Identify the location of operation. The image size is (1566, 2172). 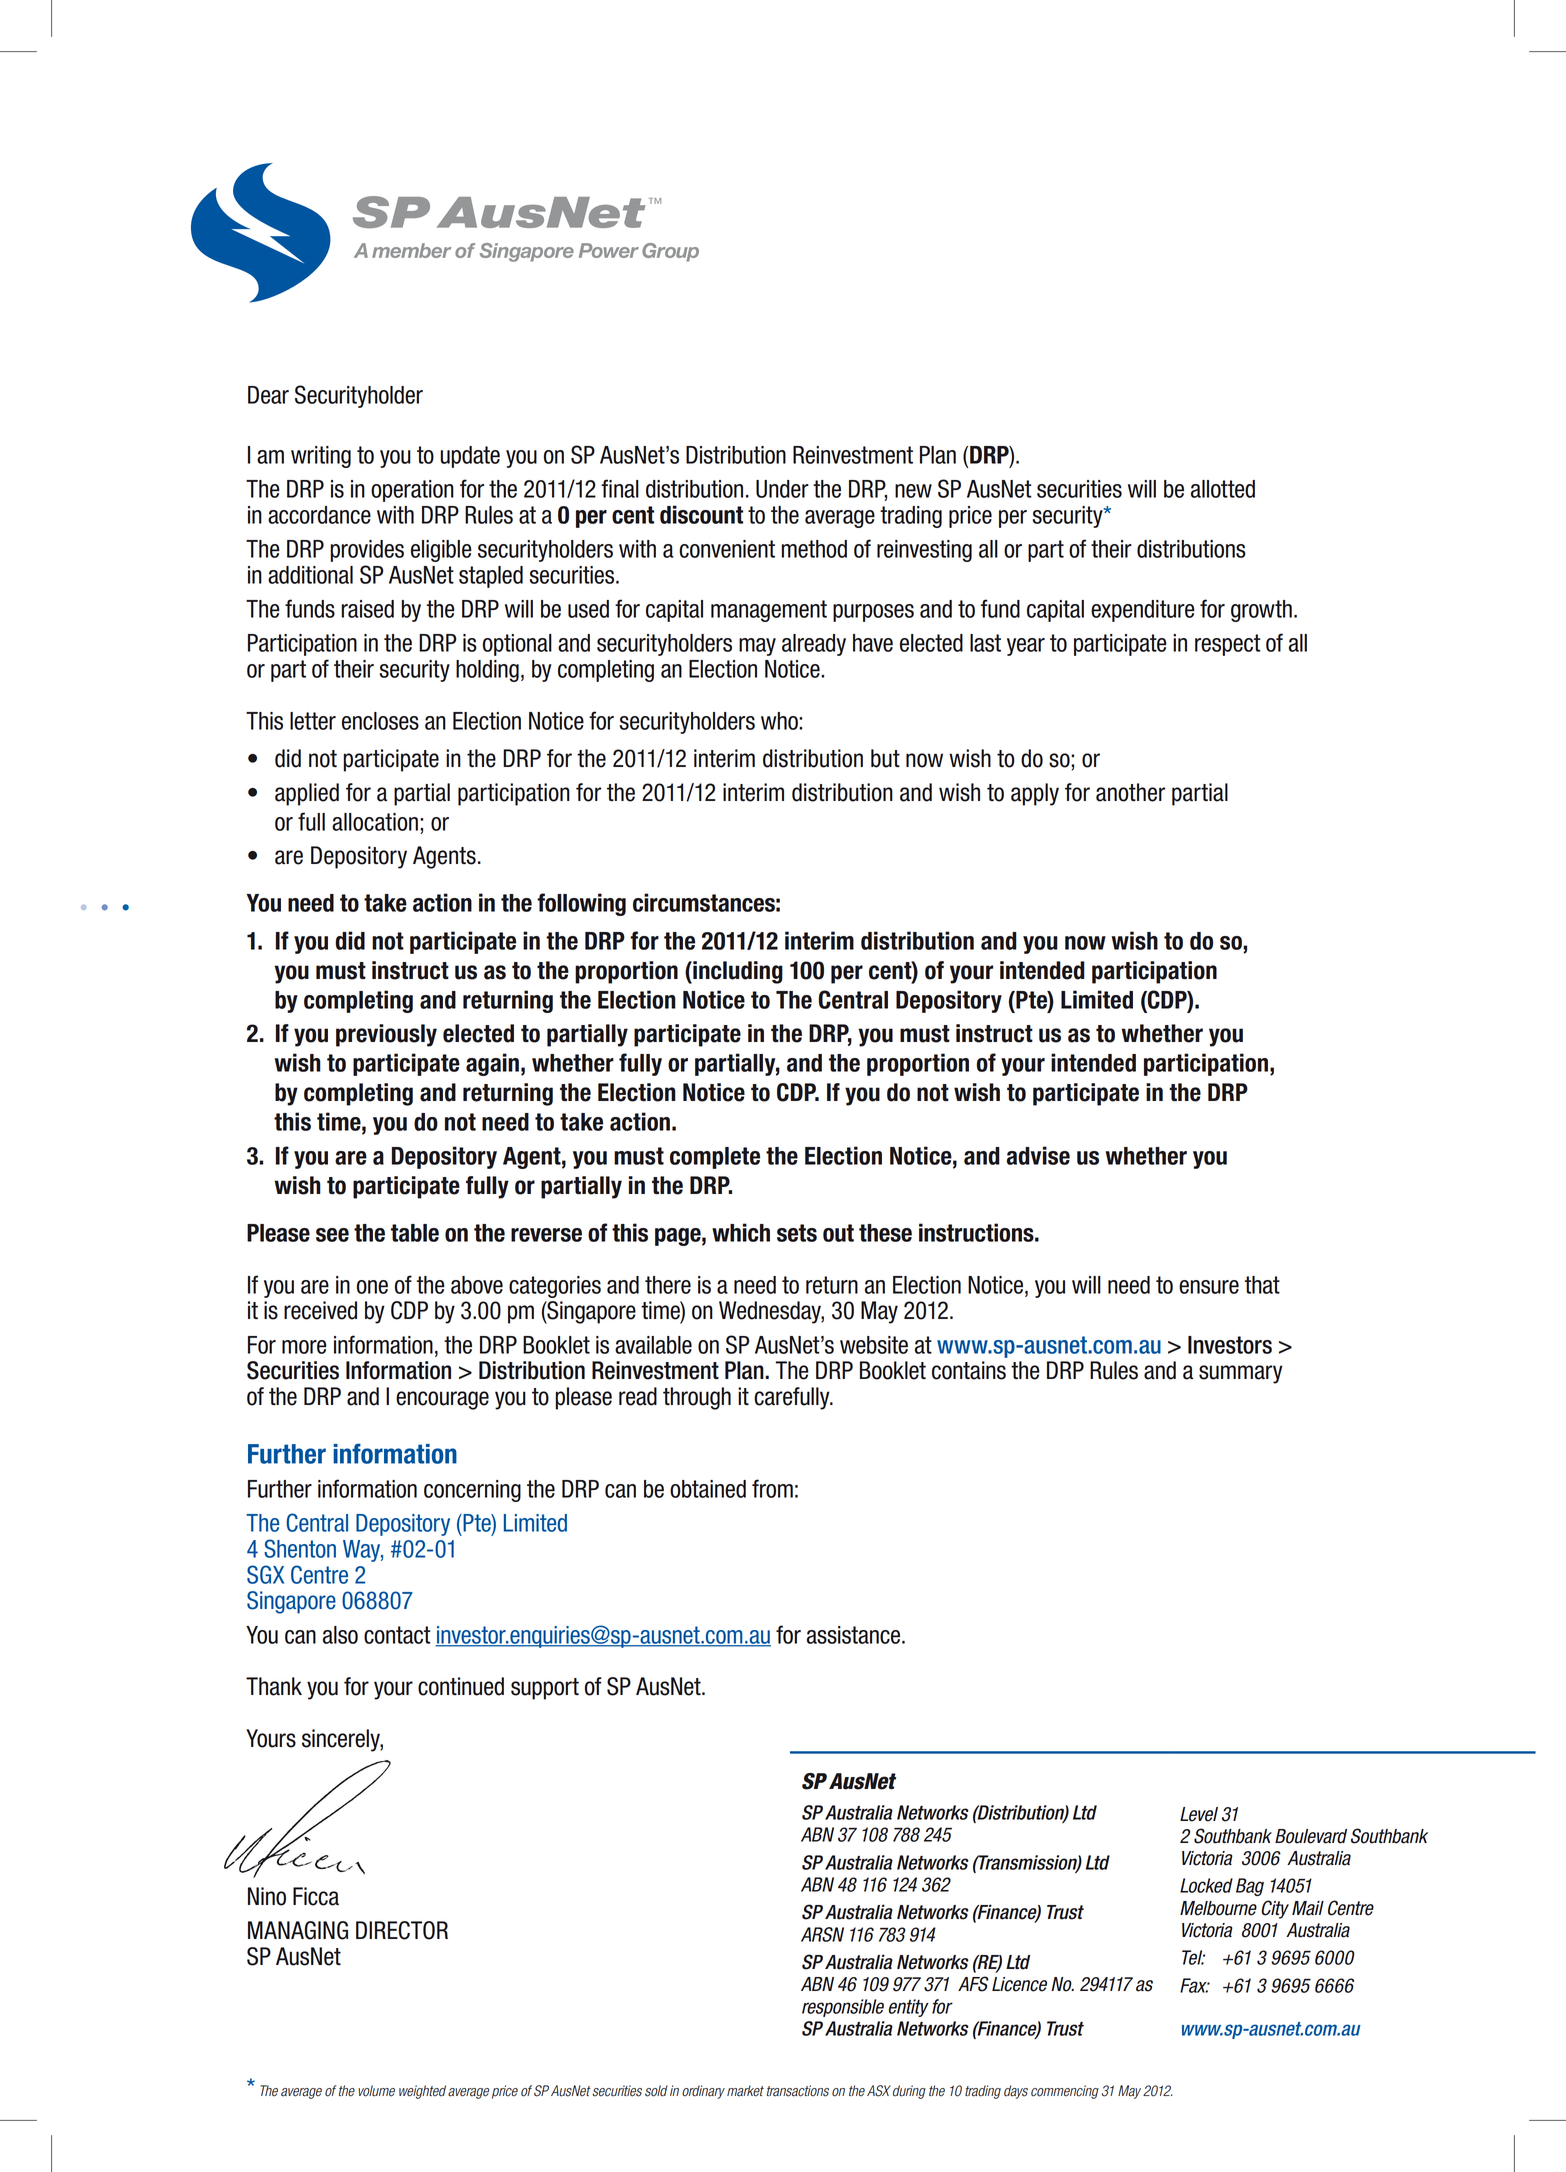
(412, 491).
